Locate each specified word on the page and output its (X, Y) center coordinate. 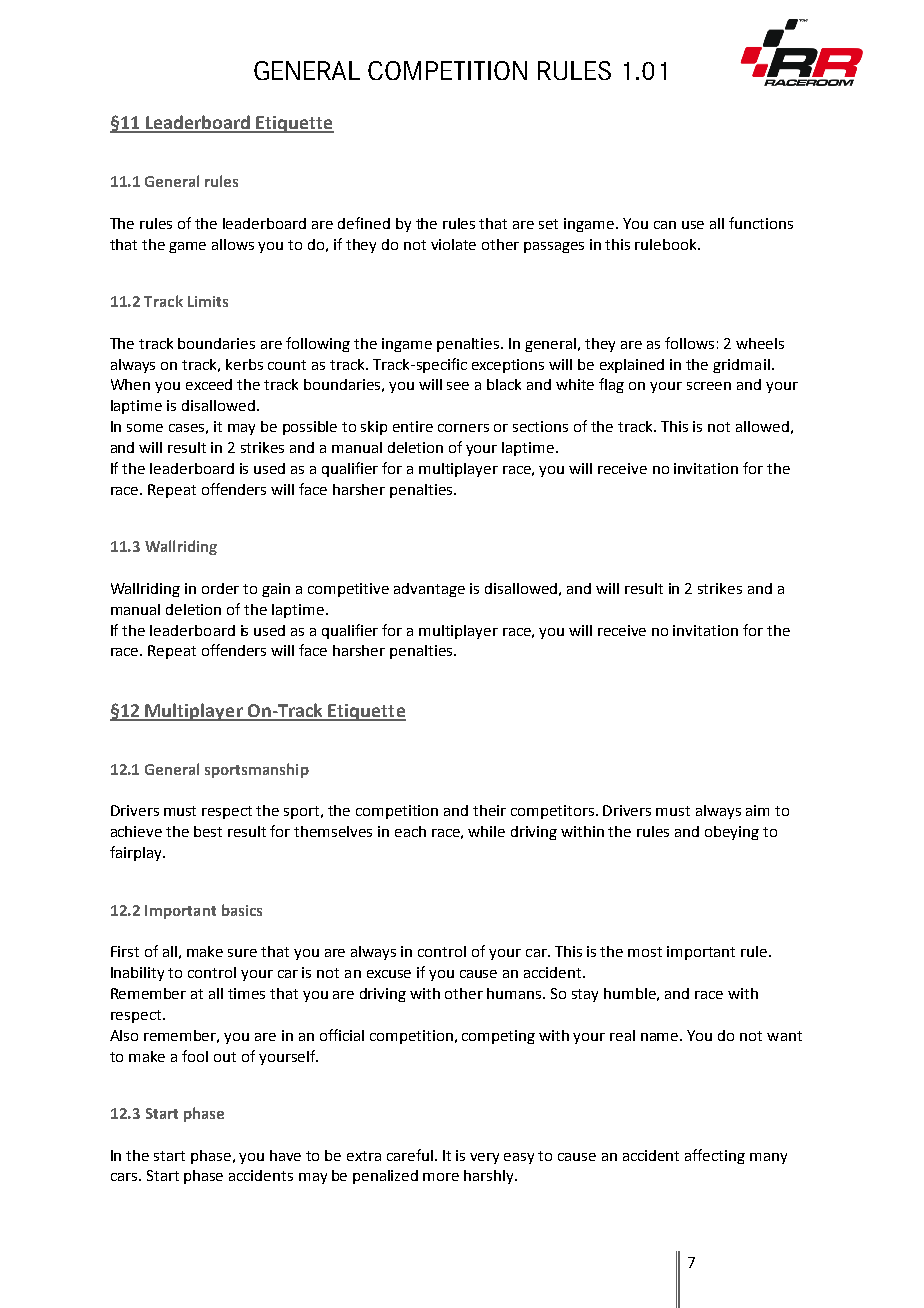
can (665, 225)
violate (453, 244)
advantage (429, 590)
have (285, 1155)
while (486, 831)
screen (709, 386)
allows (233, 244)
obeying (732, 833)
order (220, 588)
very (484, 1158)
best (208, 831)
